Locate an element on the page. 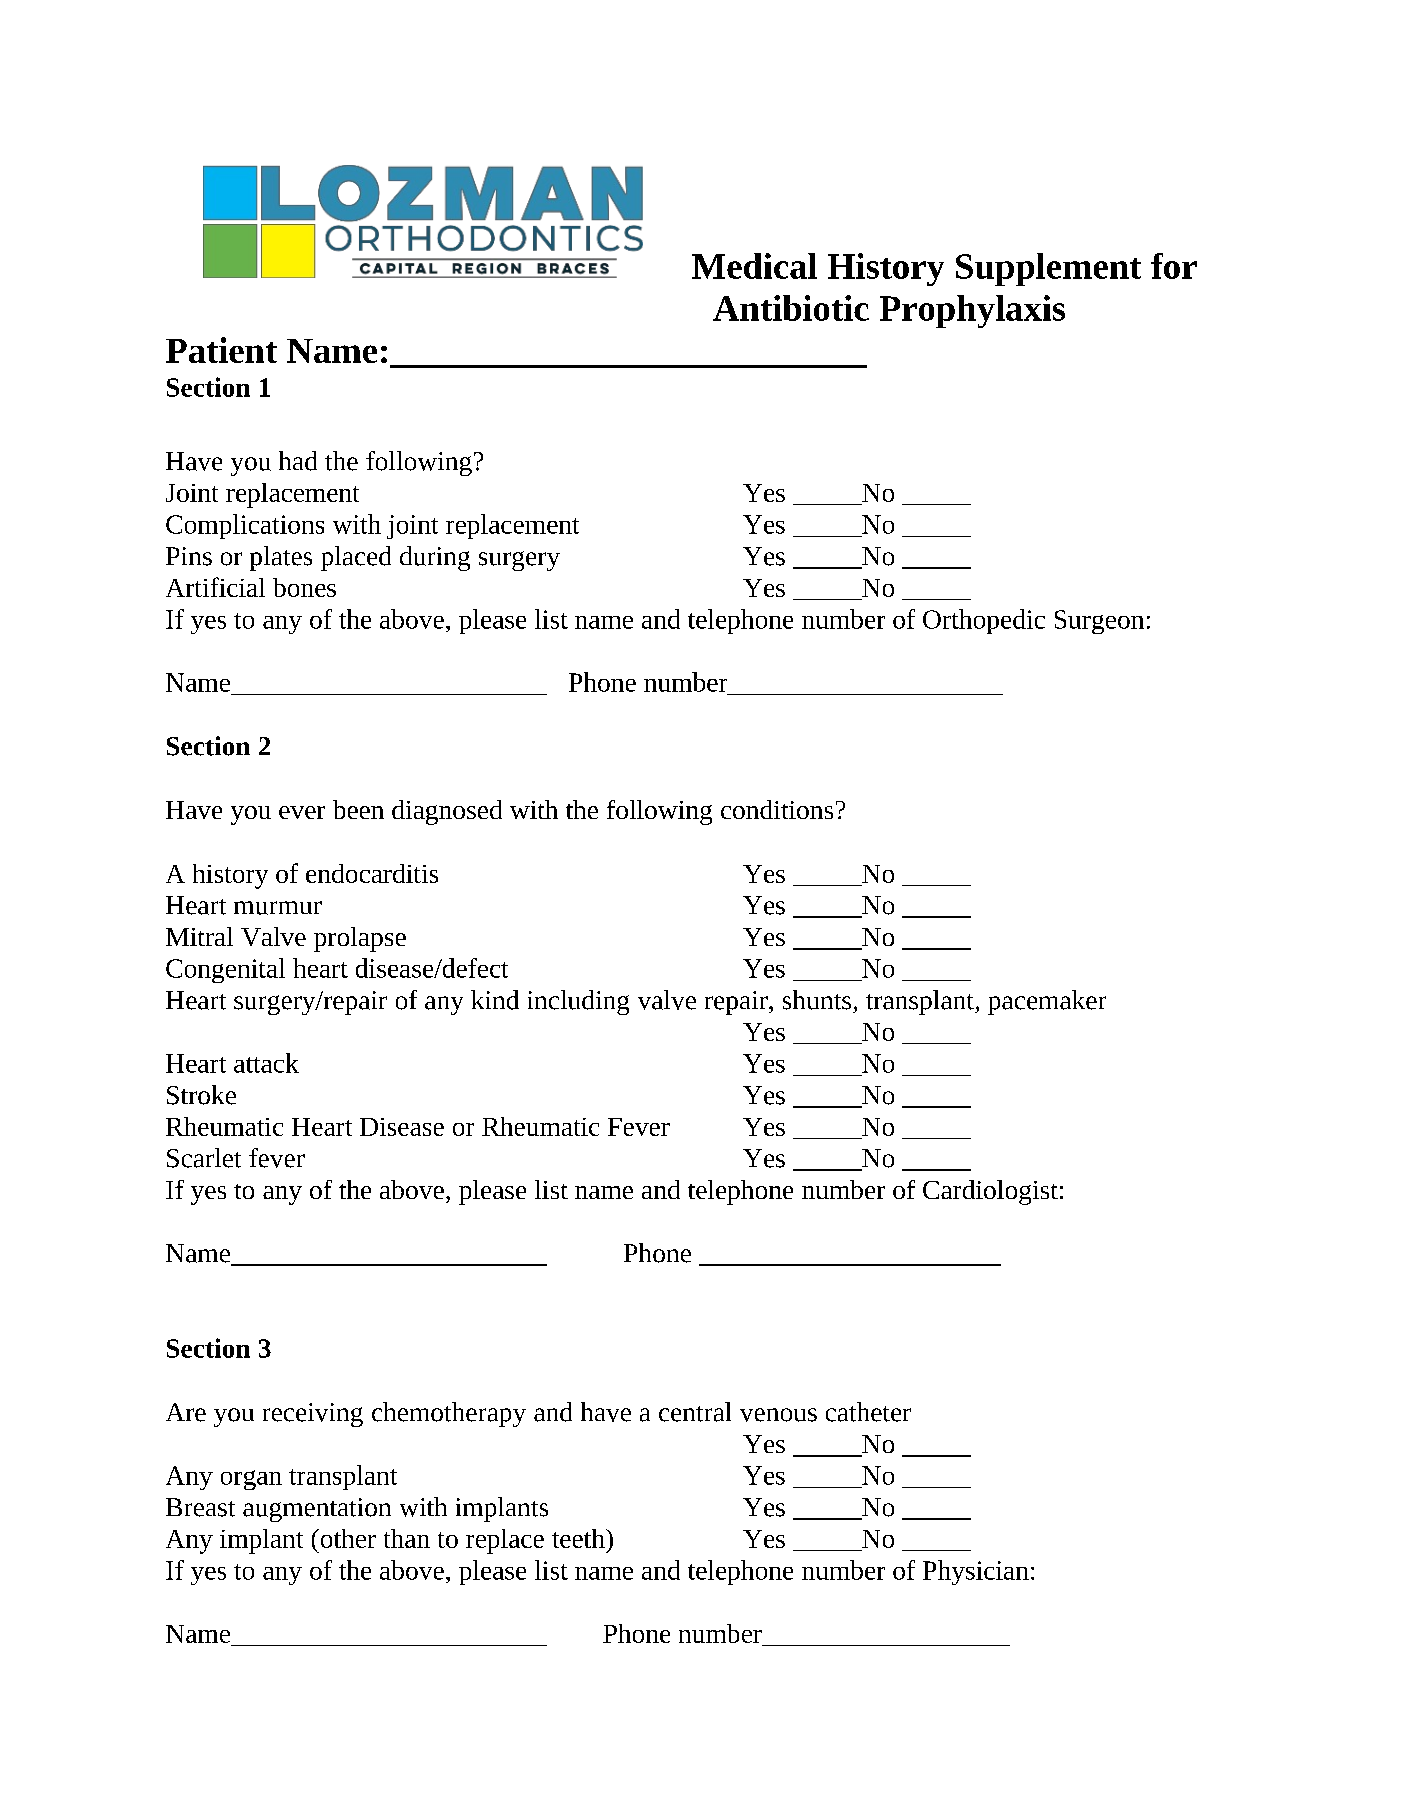  central is located at coordinates (695, 1412).
